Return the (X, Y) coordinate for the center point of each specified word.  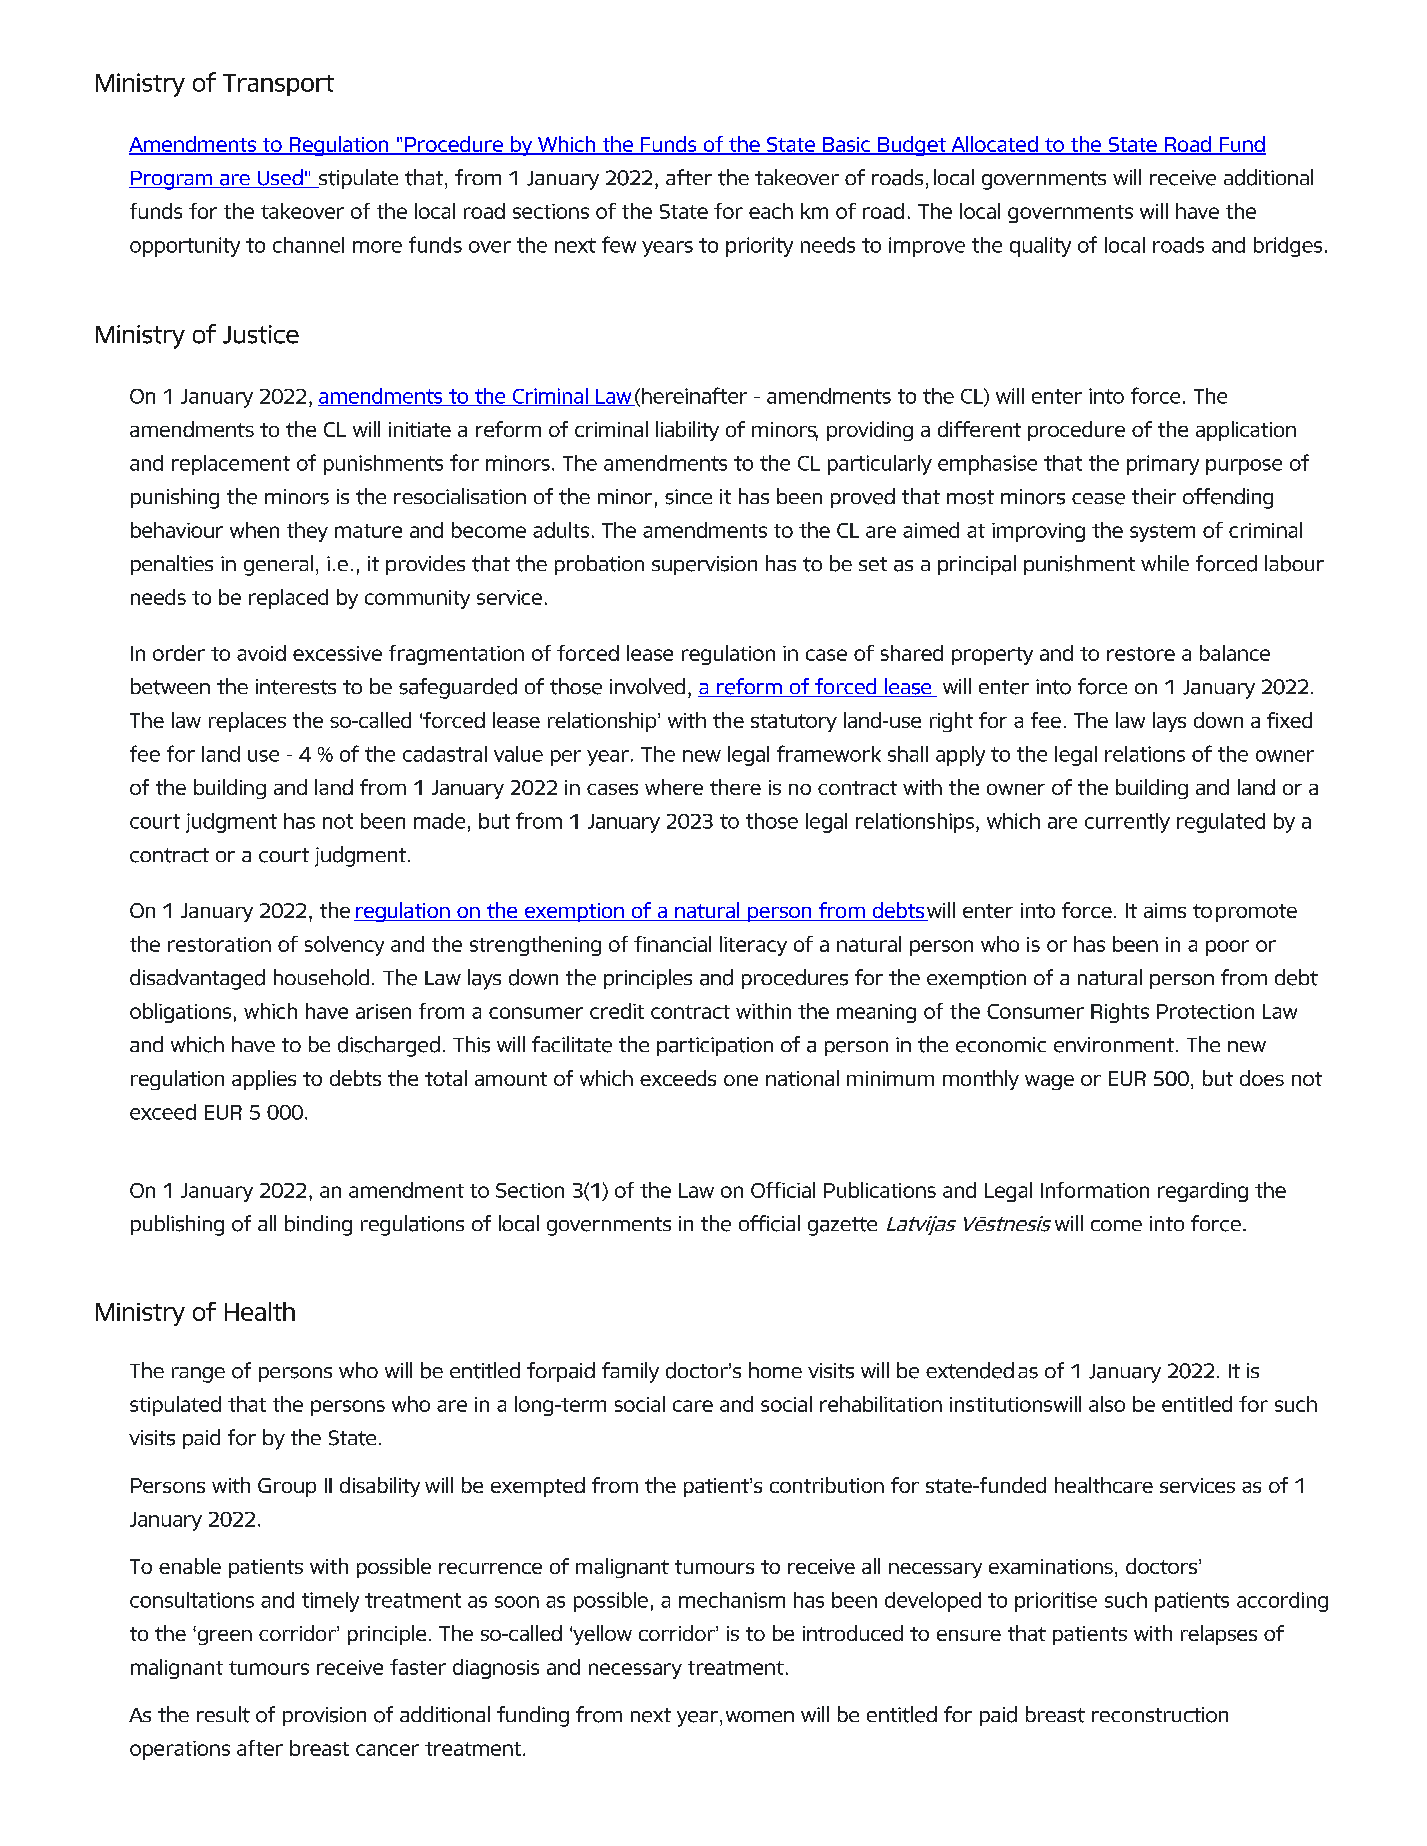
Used (280, 178)
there (735, 787)
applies (264, 1080)
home (775, 1370)
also (1107, 1404)
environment (1114, 1045)
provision (324, 1716)
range (198, 1375)
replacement (231, 465)
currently (1127, 823)
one (741, 1080)
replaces (247, 722)
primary (1163, 465)
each (771, 211)
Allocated (994, 145)
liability (687, 431)
